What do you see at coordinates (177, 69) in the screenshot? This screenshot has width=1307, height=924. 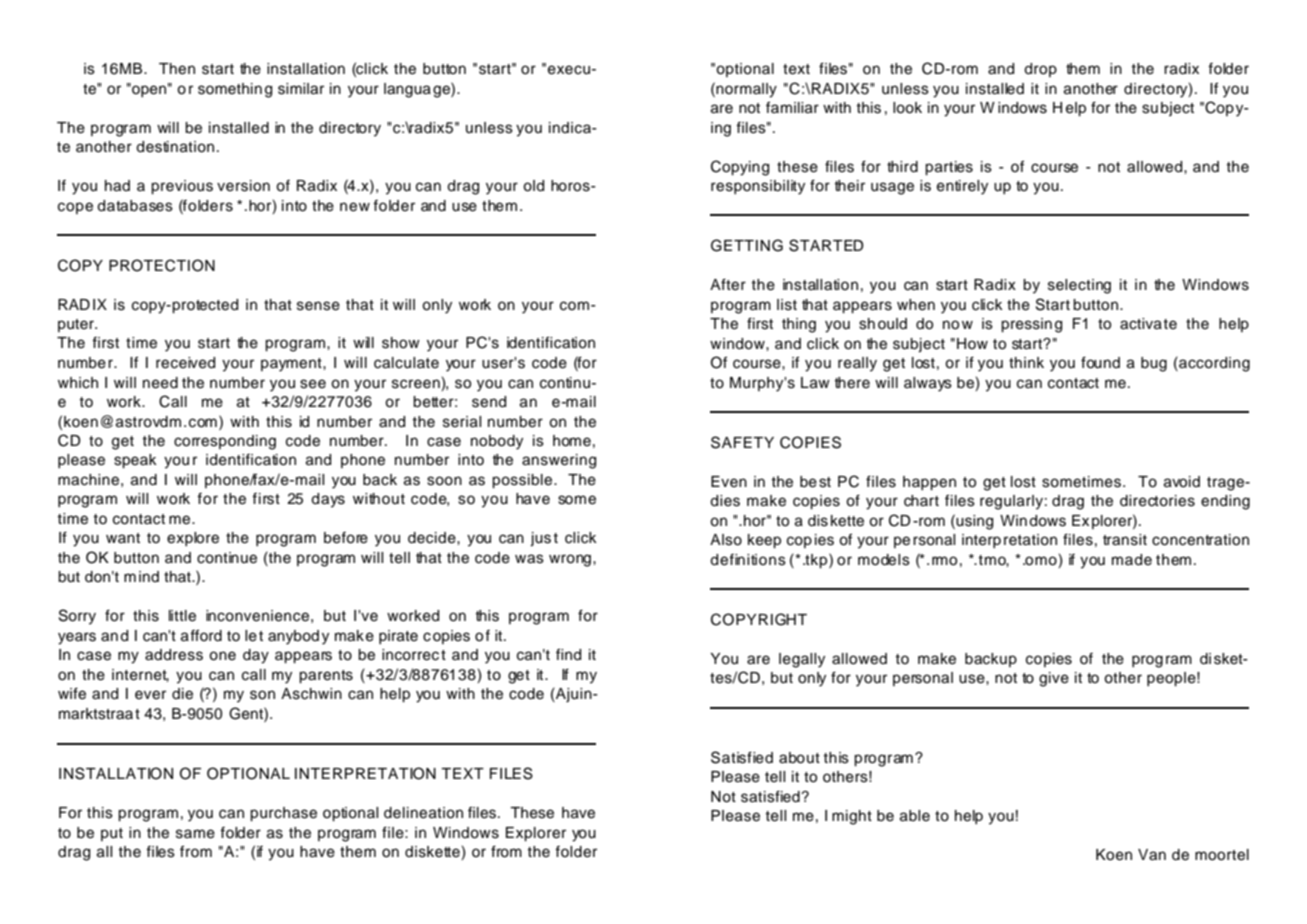 I see `Then` at bounding box center [177, 69].
